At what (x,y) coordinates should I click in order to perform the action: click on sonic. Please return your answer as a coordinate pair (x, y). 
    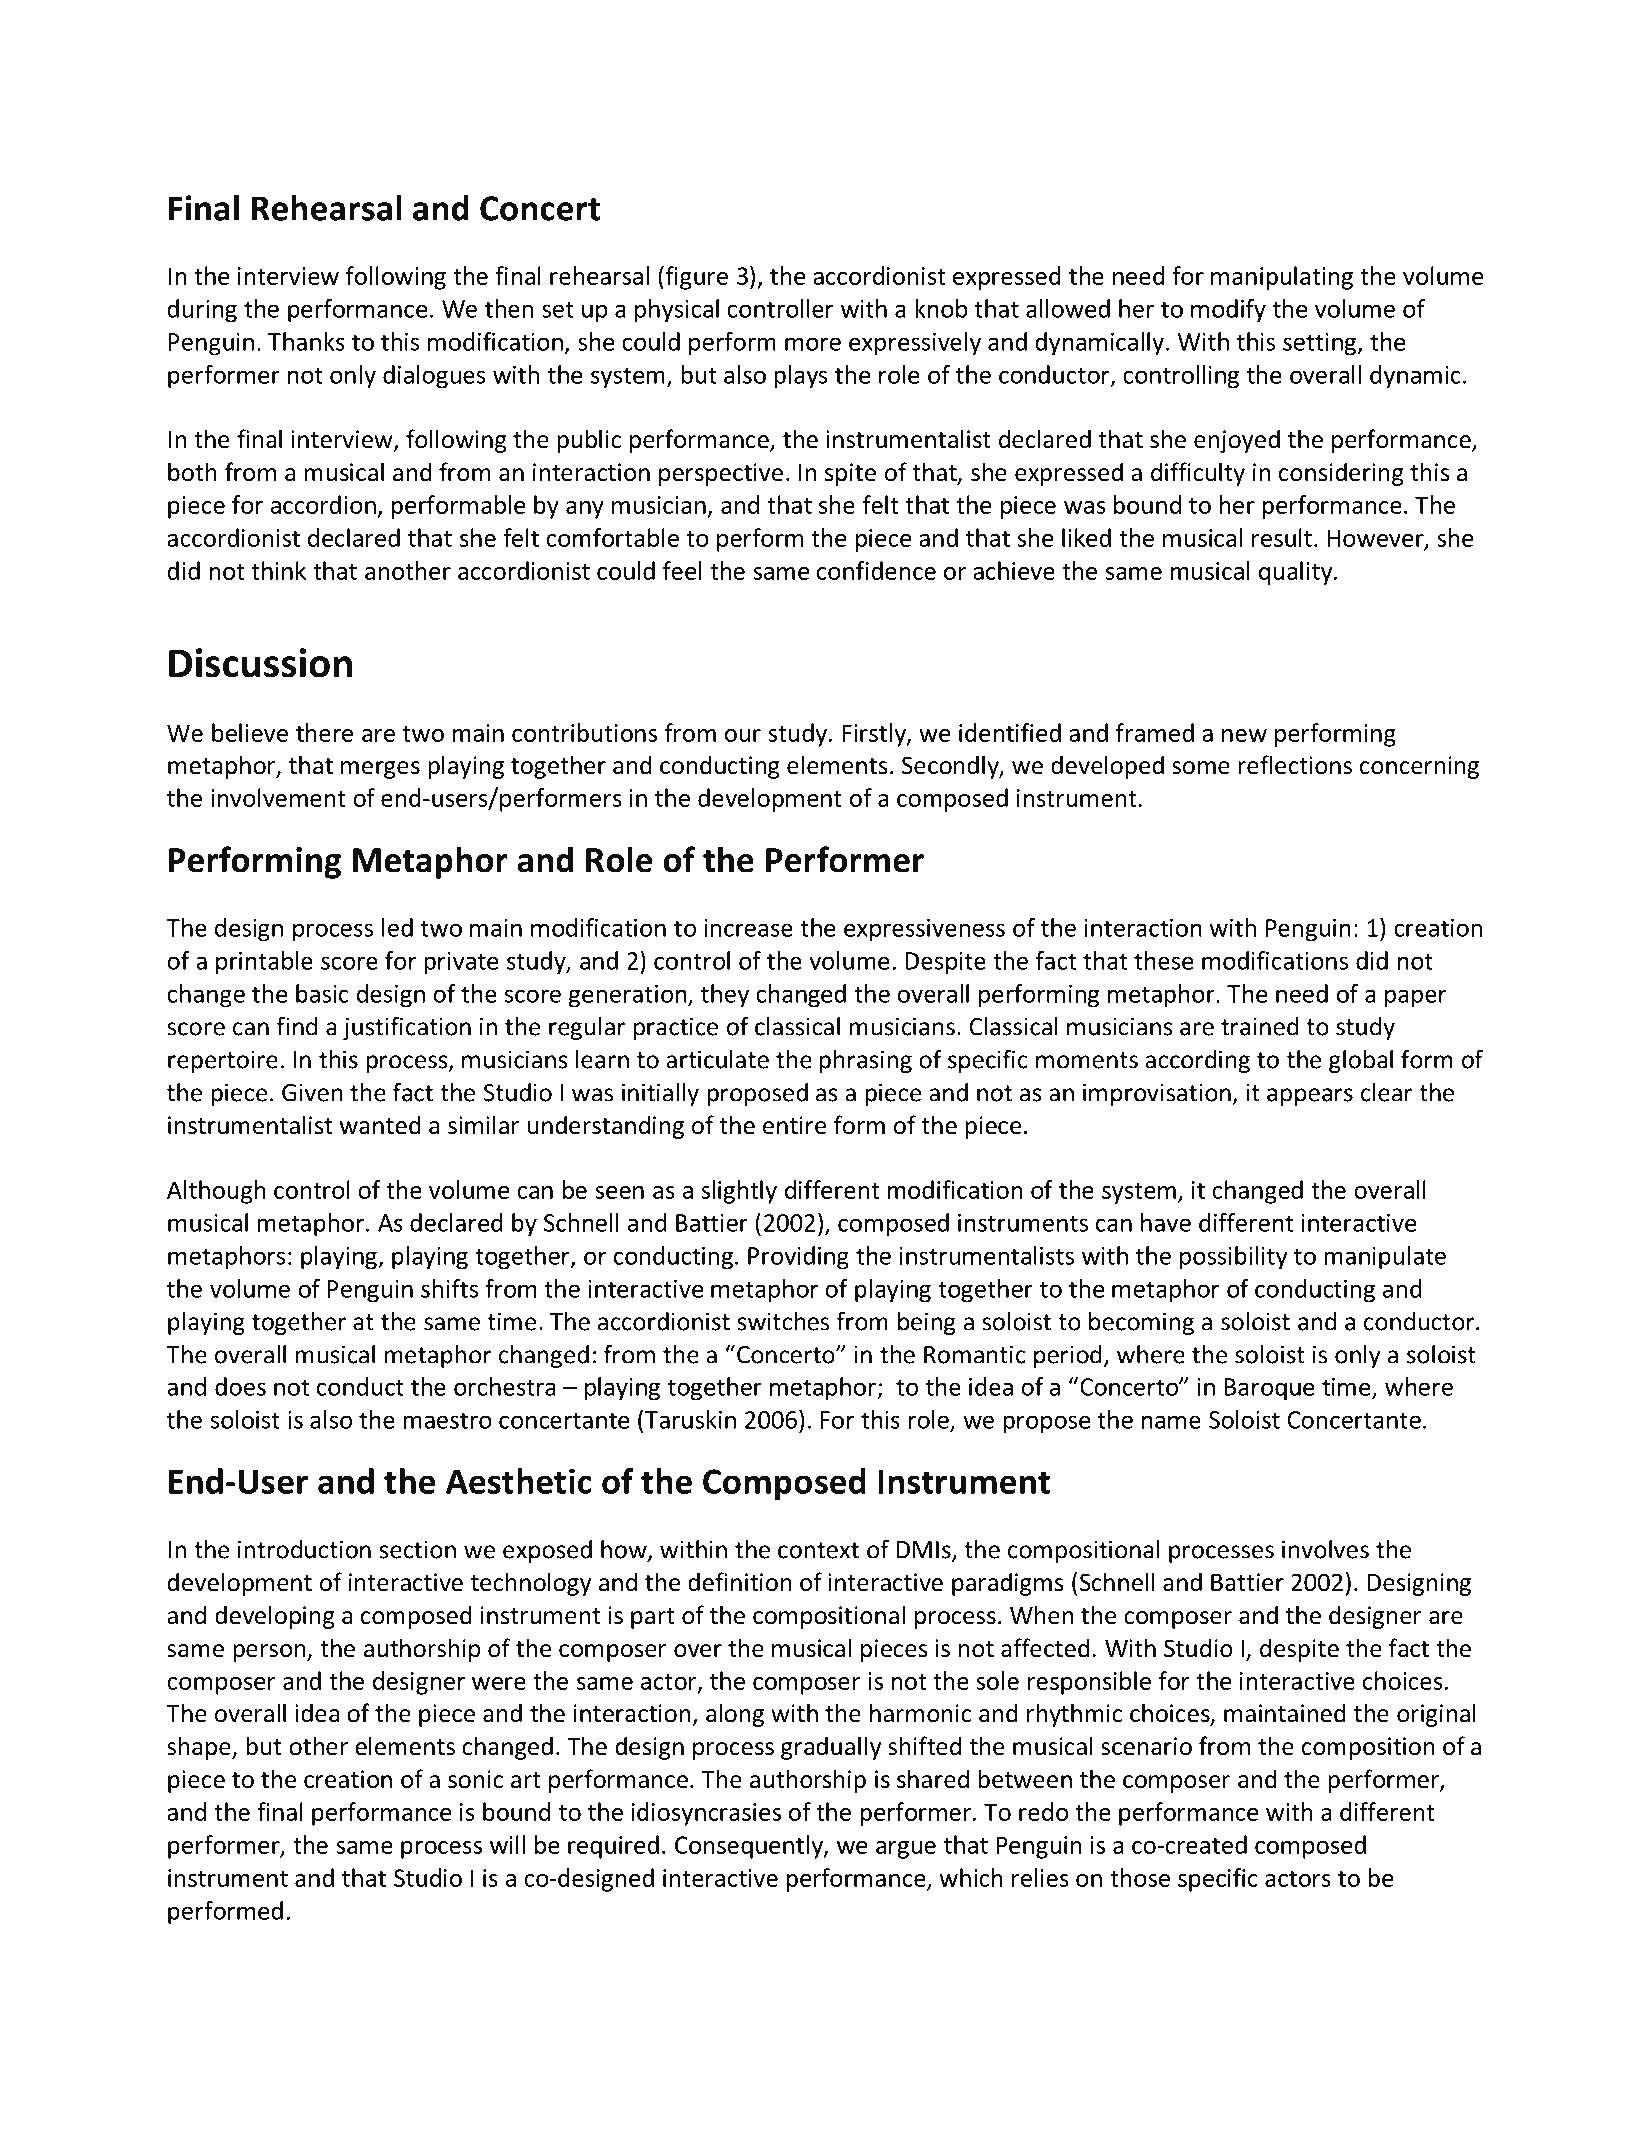
    Looking at the image, I should click on (475, 1779).
